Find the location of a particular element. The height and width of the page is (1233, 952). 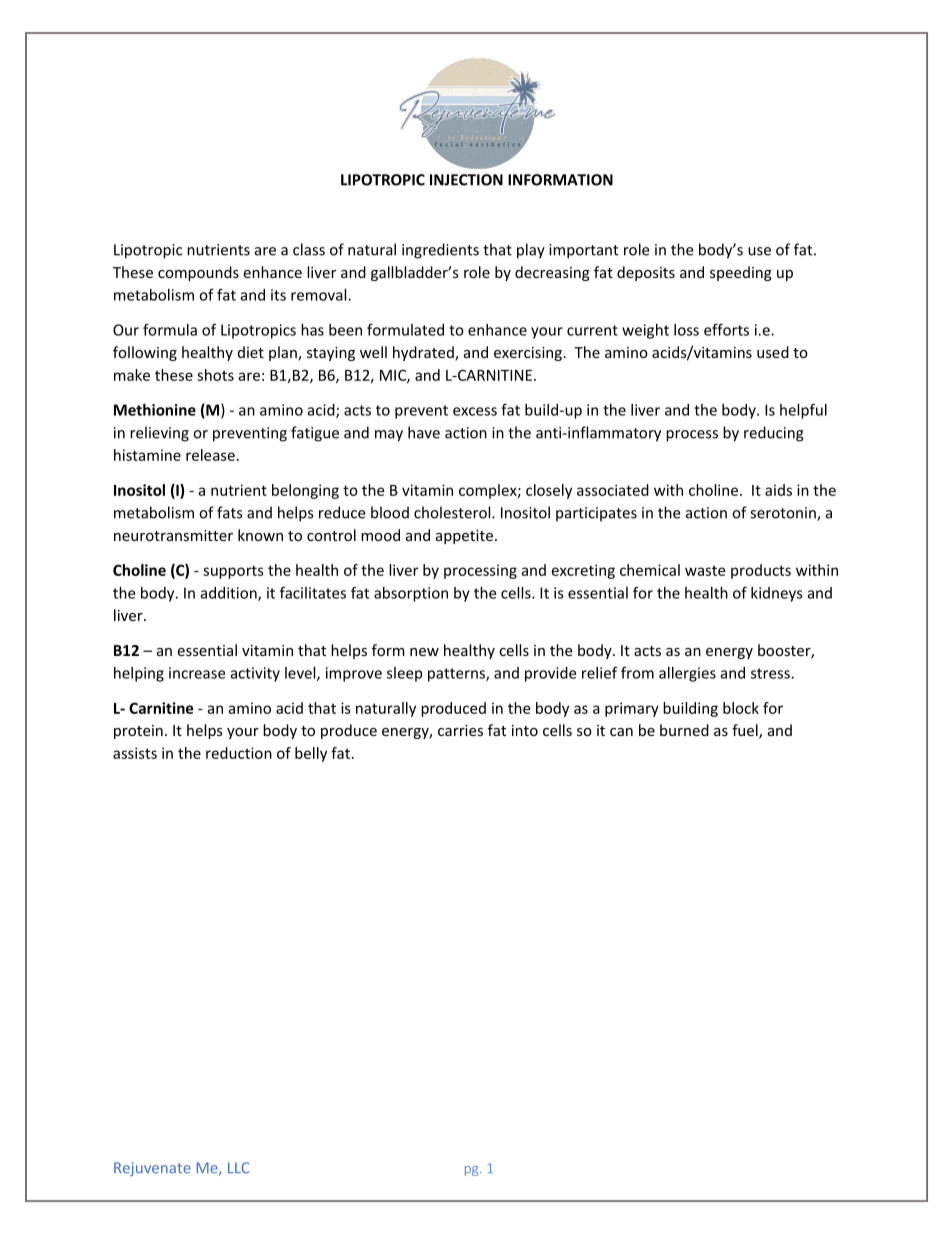

patterns is located at coordinates (457, 675).
